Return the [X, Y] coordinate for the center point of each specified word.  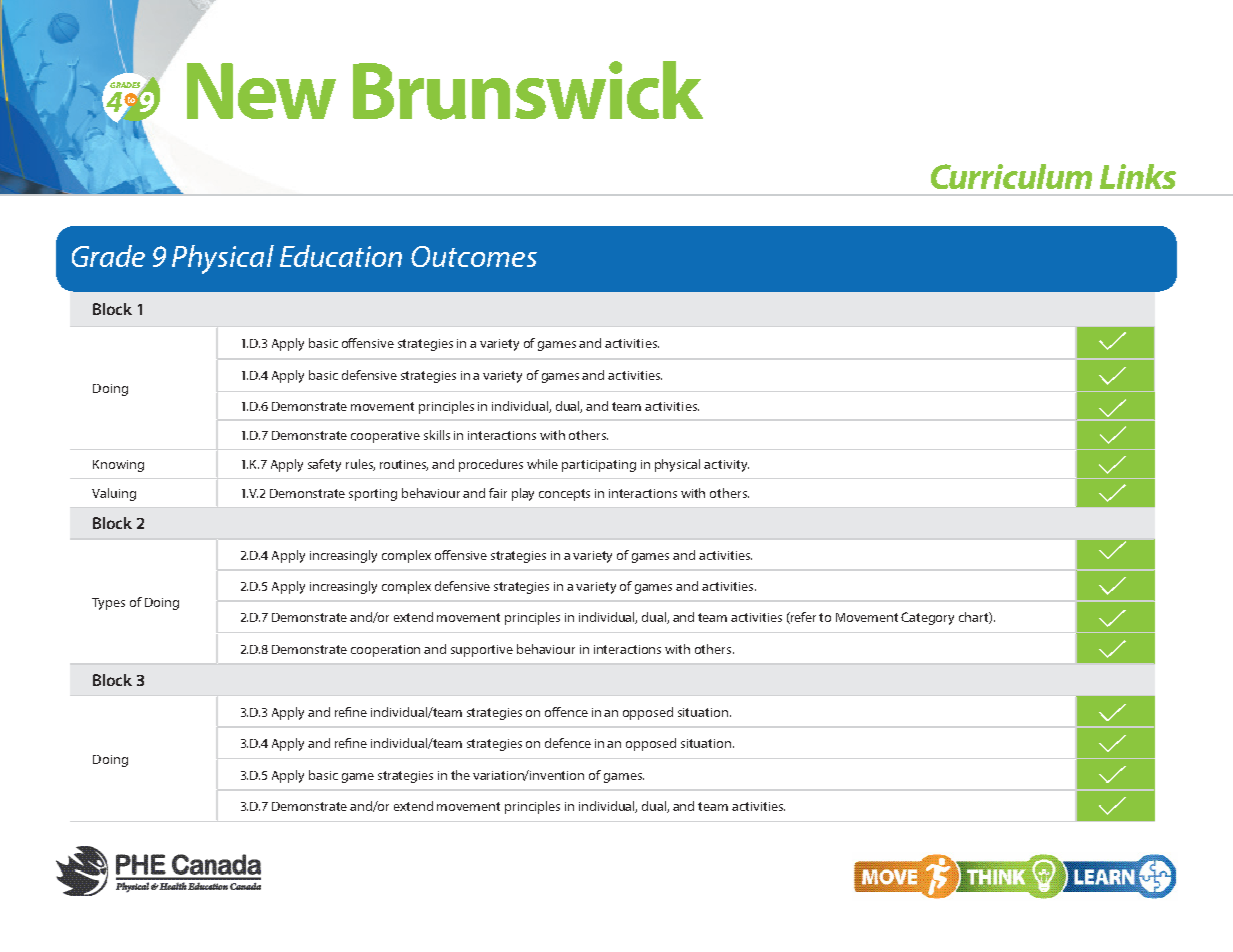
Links [1138, 176]
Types [108, 604]
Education [341, 256]
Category [927, 618]
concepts [564, 495]
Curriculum [1011, 176]
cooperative [385, 437]
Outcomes [474, 256]
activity [726, 466]
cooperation [385, 651]
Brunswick [528, 90]
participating [599, 466]
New [261, 91]
